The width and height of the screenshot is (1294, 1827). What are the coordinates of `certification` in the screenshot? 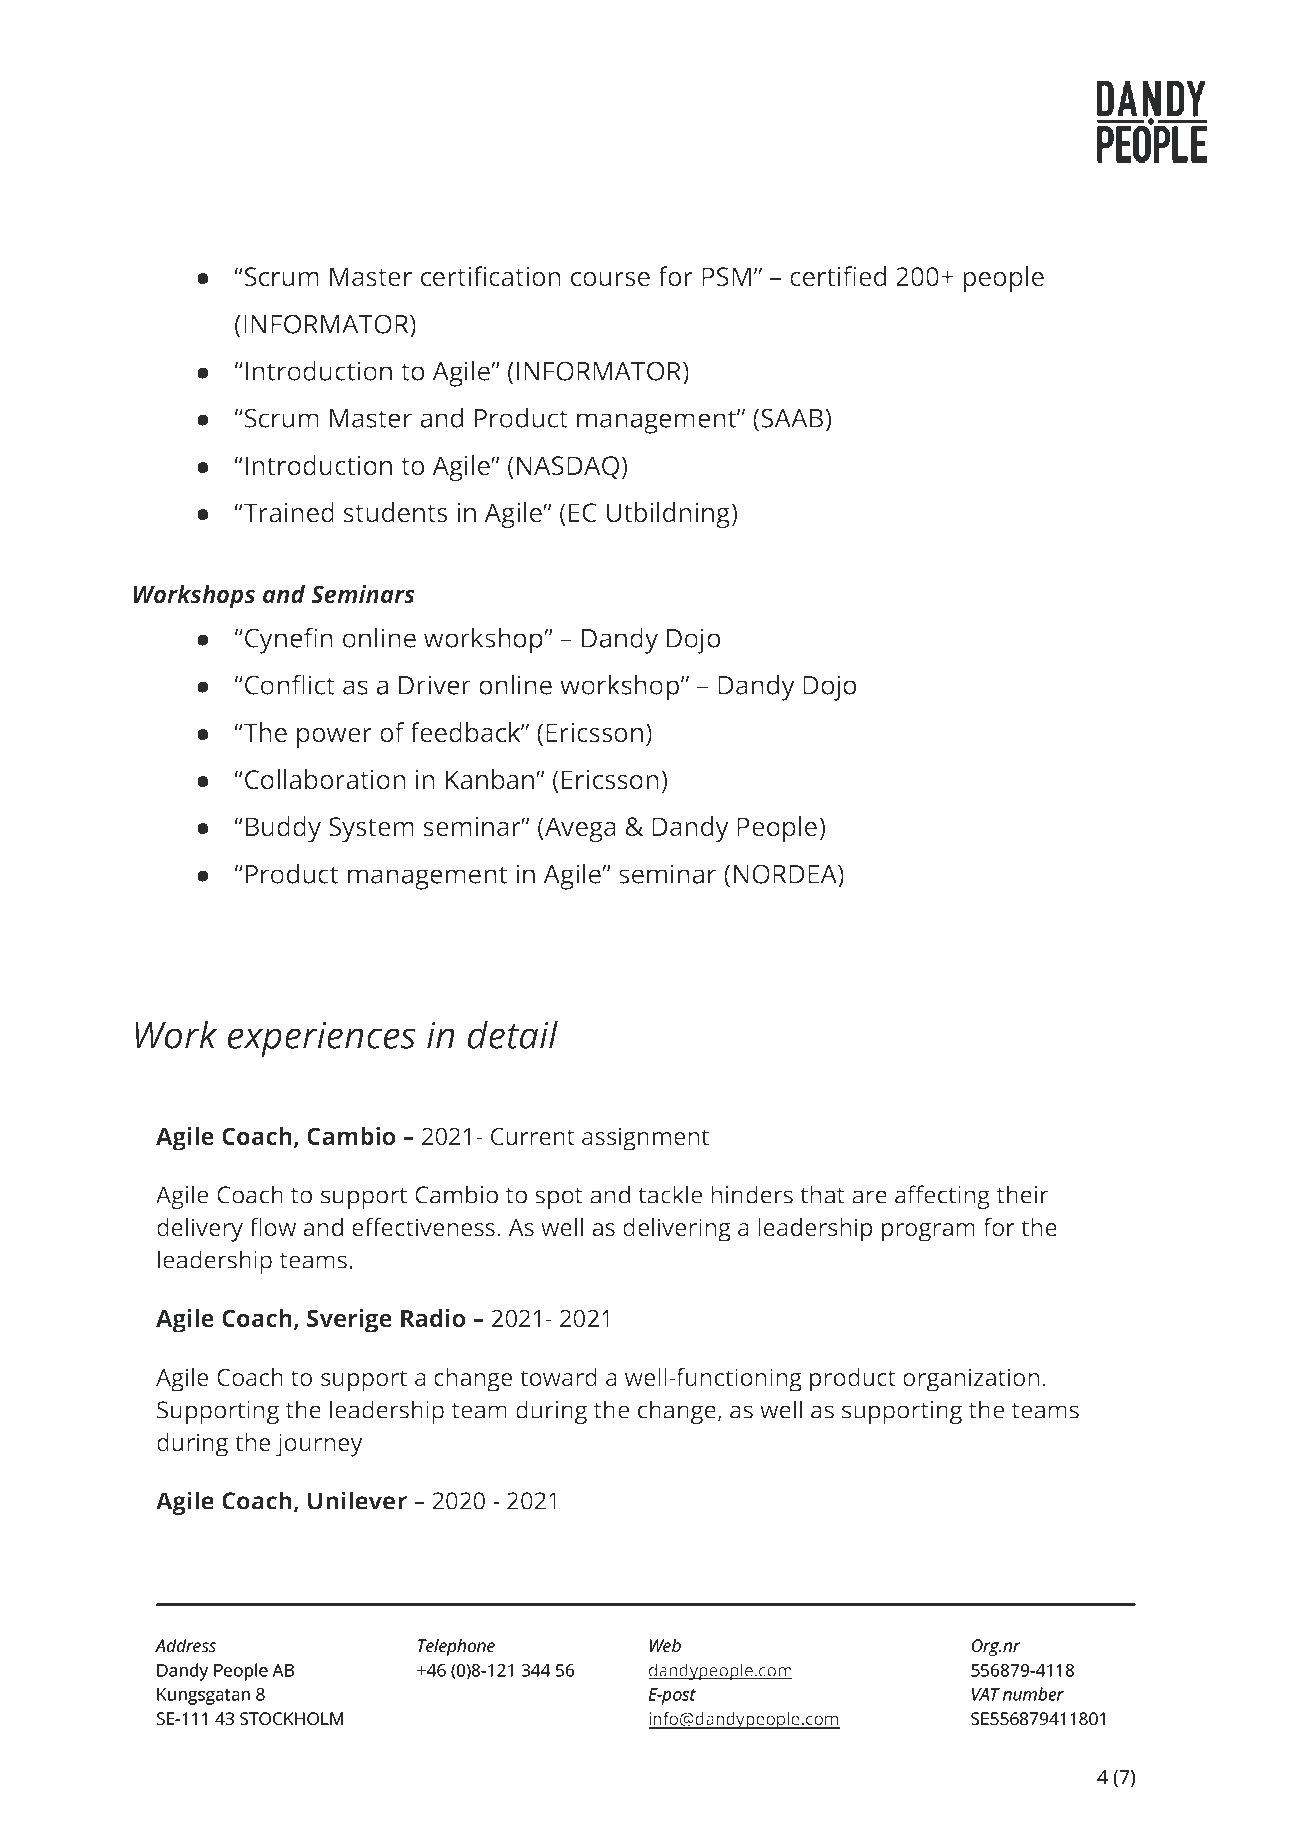 It's located at (491, 276).
